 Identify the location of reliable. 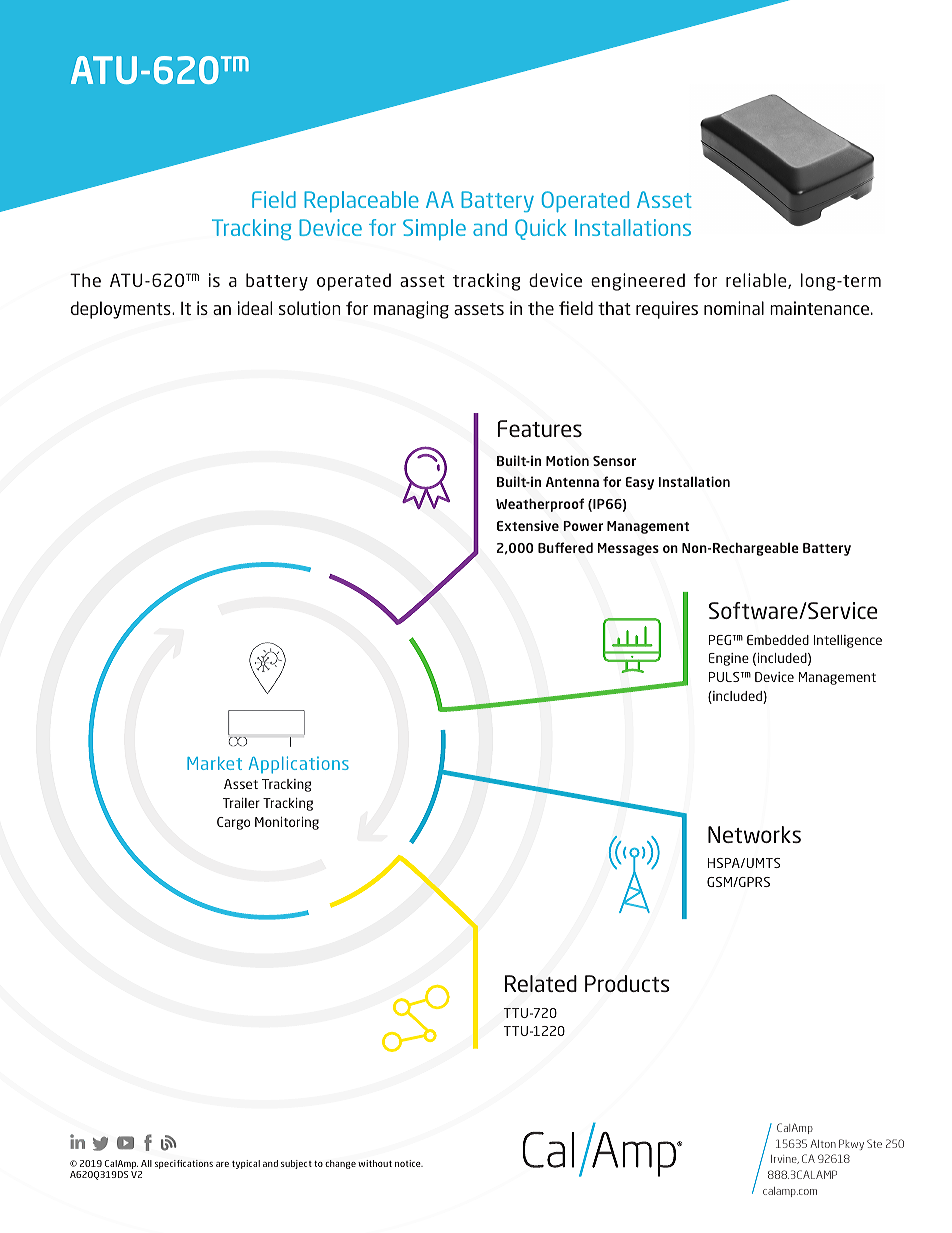
(757, 281).
